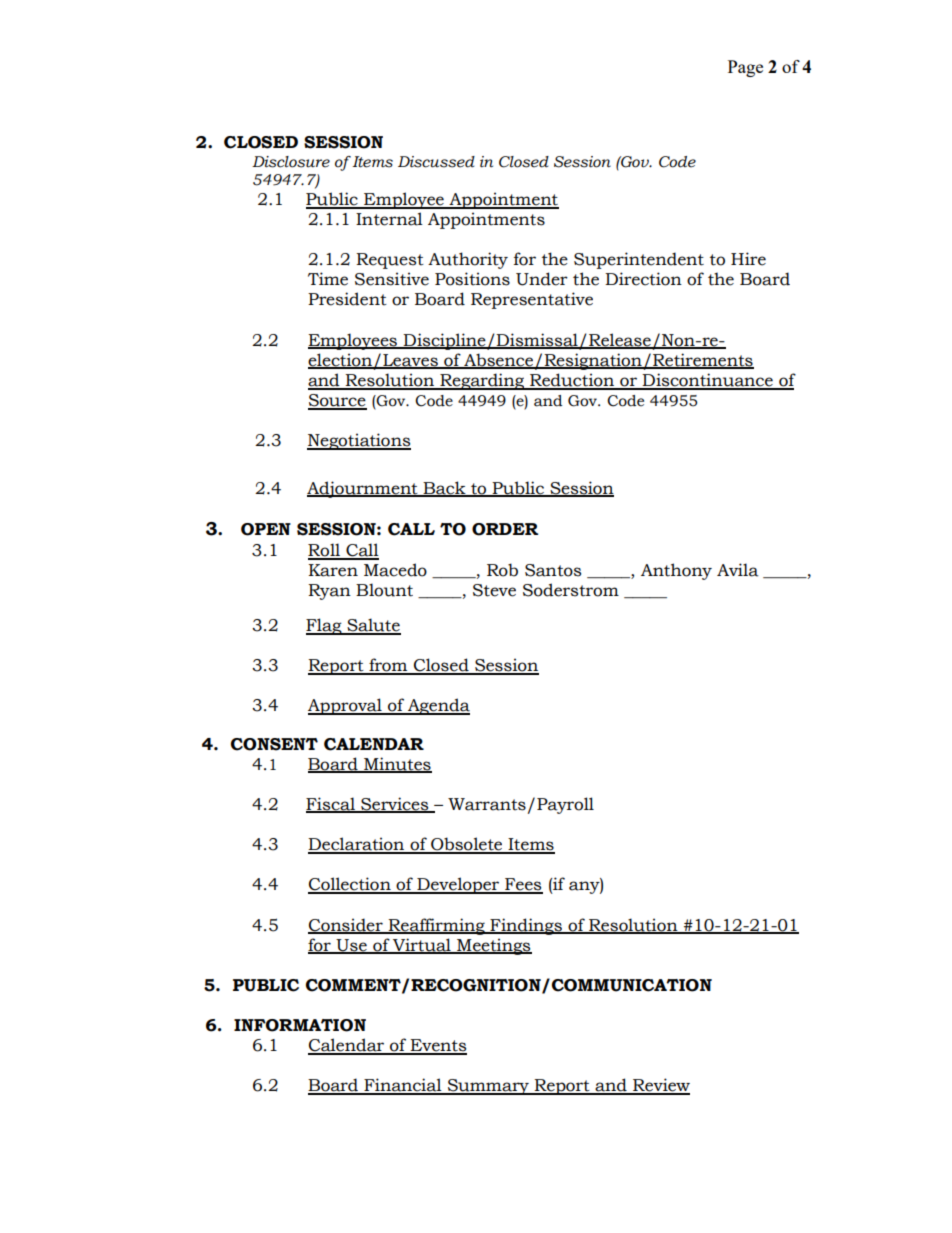 This screenshot has height=1233, width=952. What do you see at coordinates (436, 162) in the screenshot?
I see `Discussed` at bounding box center [436, 162].
